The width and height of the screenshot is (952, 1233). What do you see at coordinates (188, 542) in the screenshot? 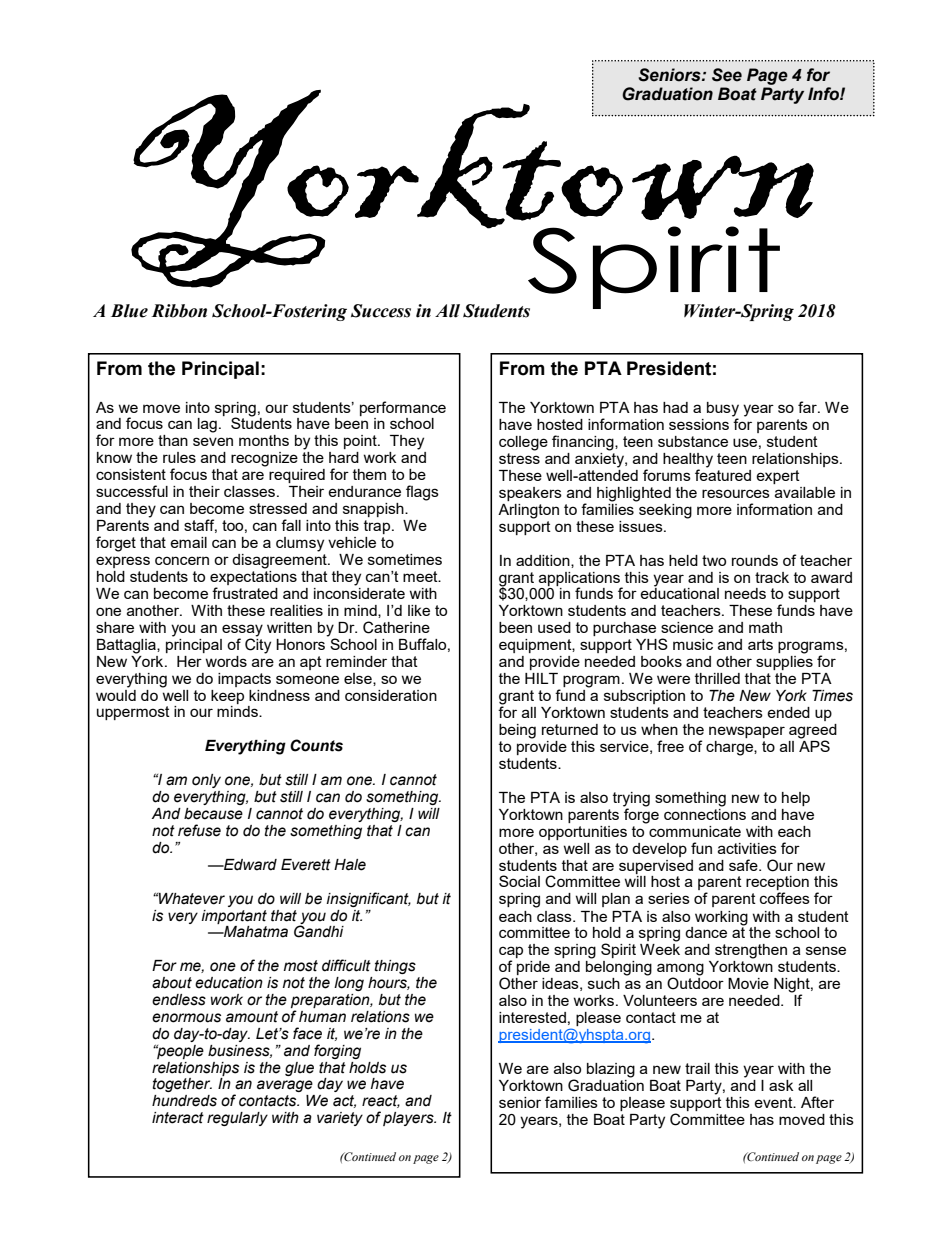
I see `email` at bounding box center [188, 542].
